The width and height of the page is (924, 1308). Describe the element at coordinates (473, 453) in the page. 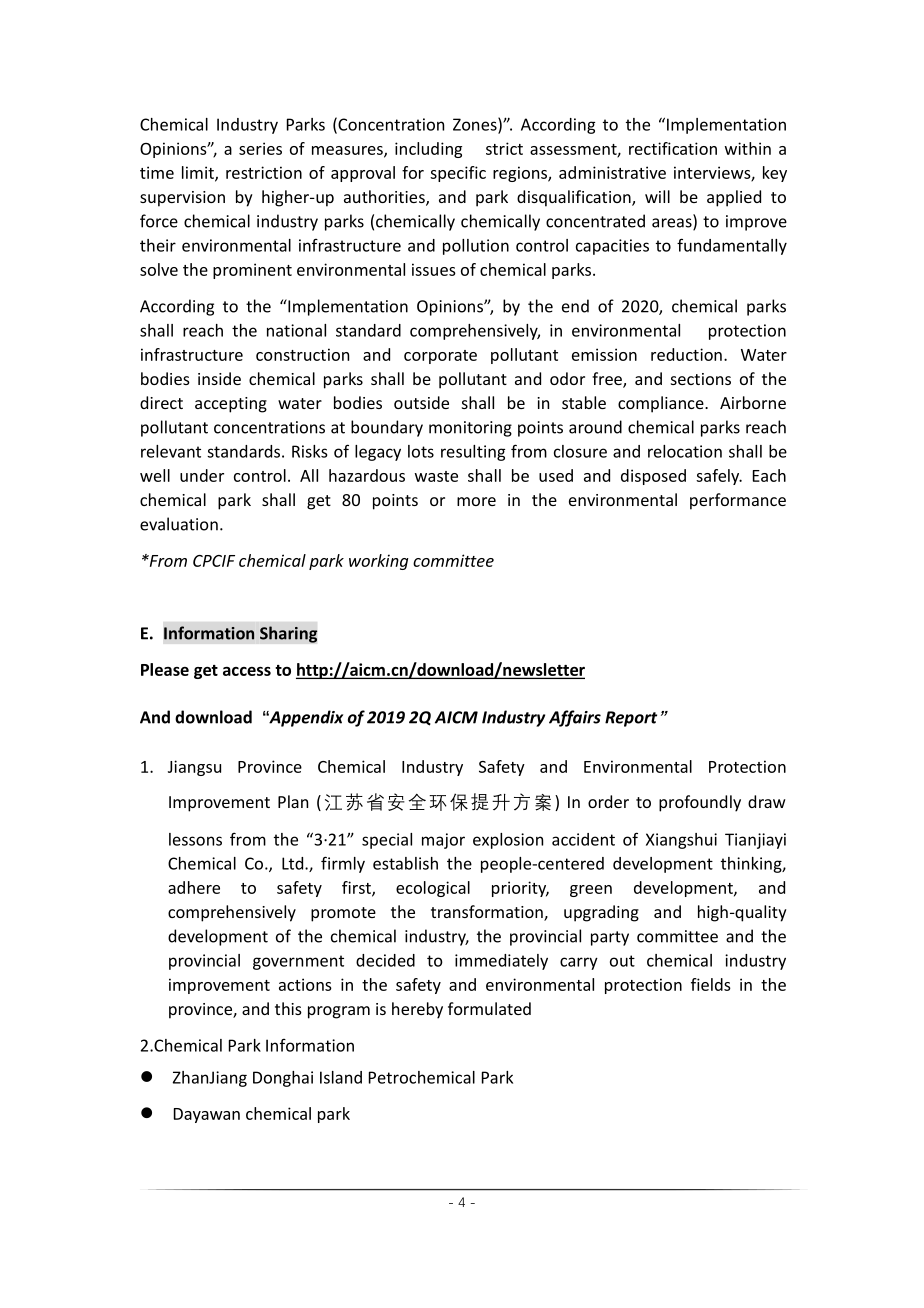

I see `resulting` at that location.
